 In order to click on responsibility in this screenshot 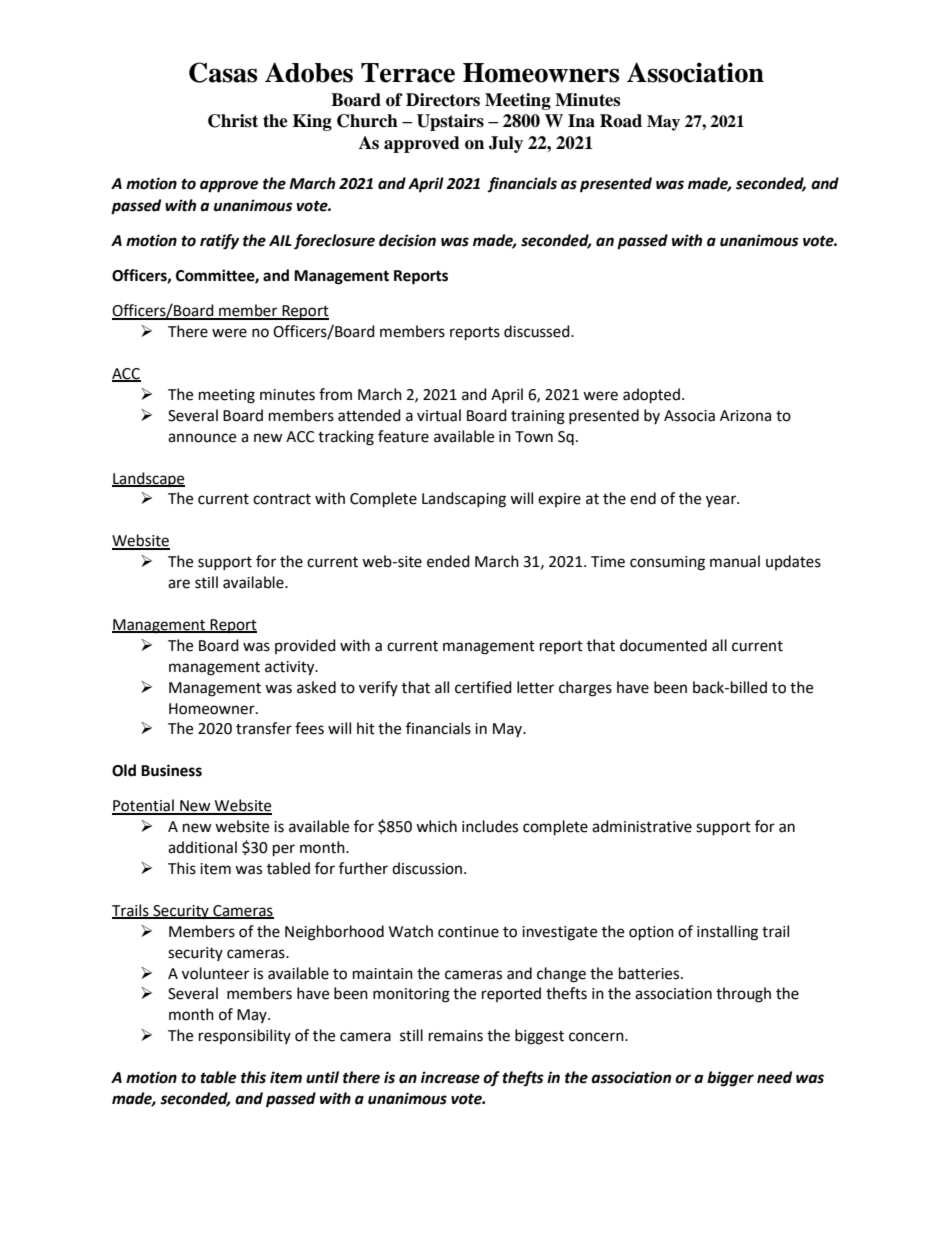, I will do `click(245, 1036)`.
